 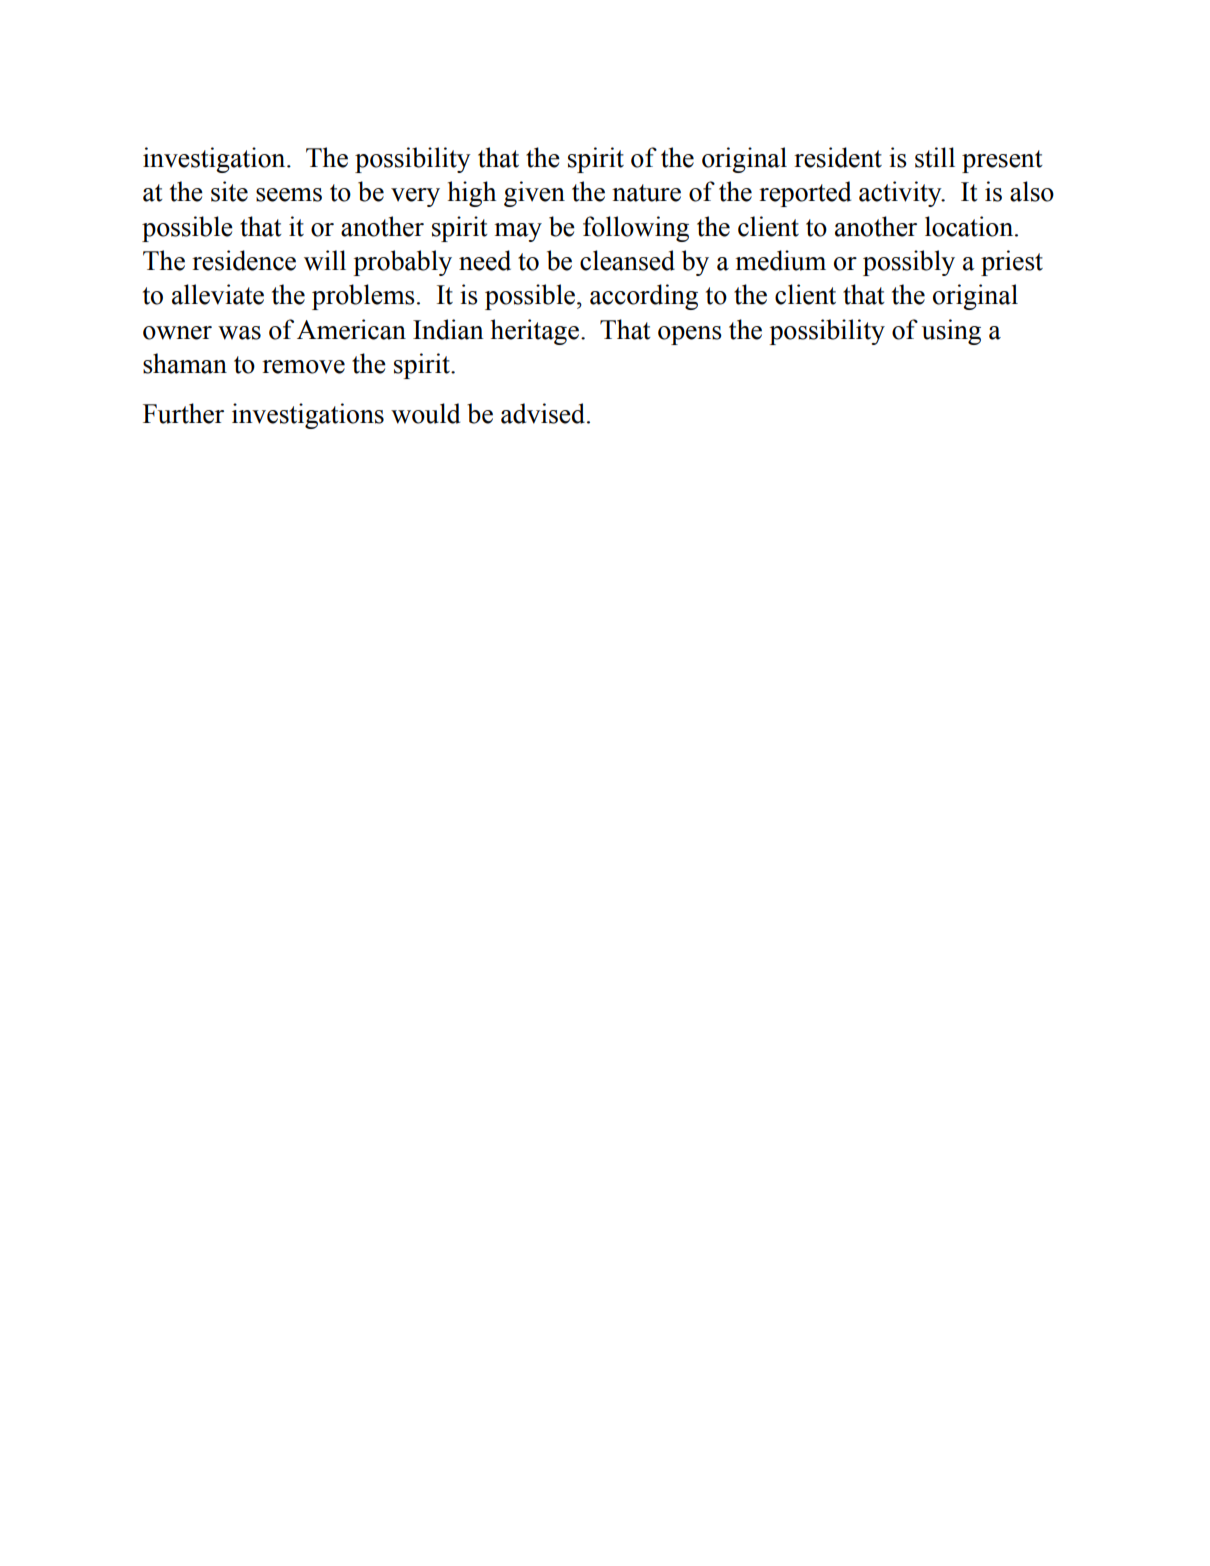 What do you see at coordinates (644, 297) in the document?
I see `according` at bounding box center [644, 297].
